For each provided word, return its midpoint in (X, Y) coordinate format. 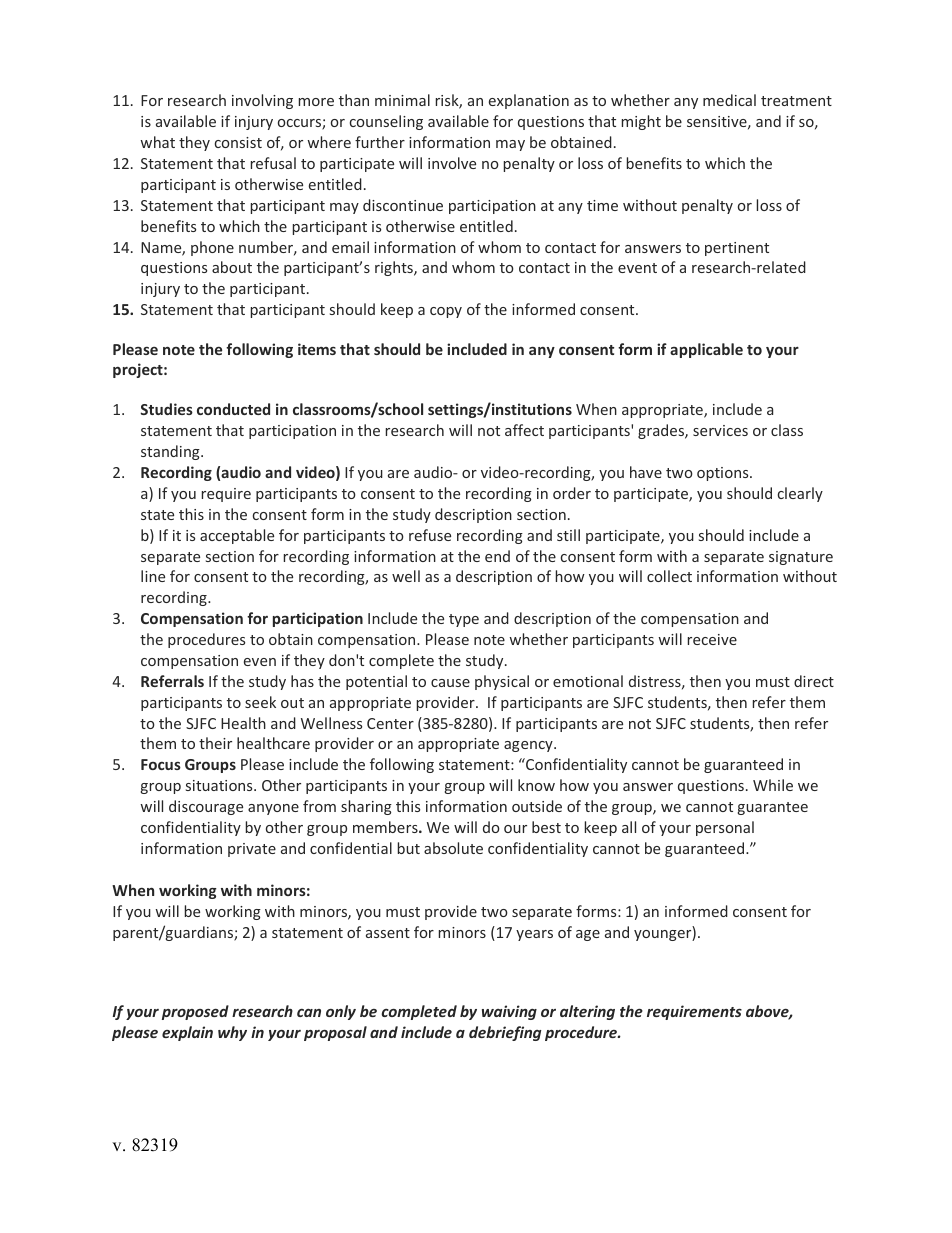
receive (712, 639)
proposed (195, 1012)
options (724, 474)
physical (502, 682)
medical (729, 100)
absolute (453, 848)
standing (171, 452)
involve (452, 163)
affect (524, 430)
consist (238, 142)
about (232, 267)
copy (446, 312)
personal (725, 828)
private (252, 850)
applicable (706, 350)
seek (260, 702)
